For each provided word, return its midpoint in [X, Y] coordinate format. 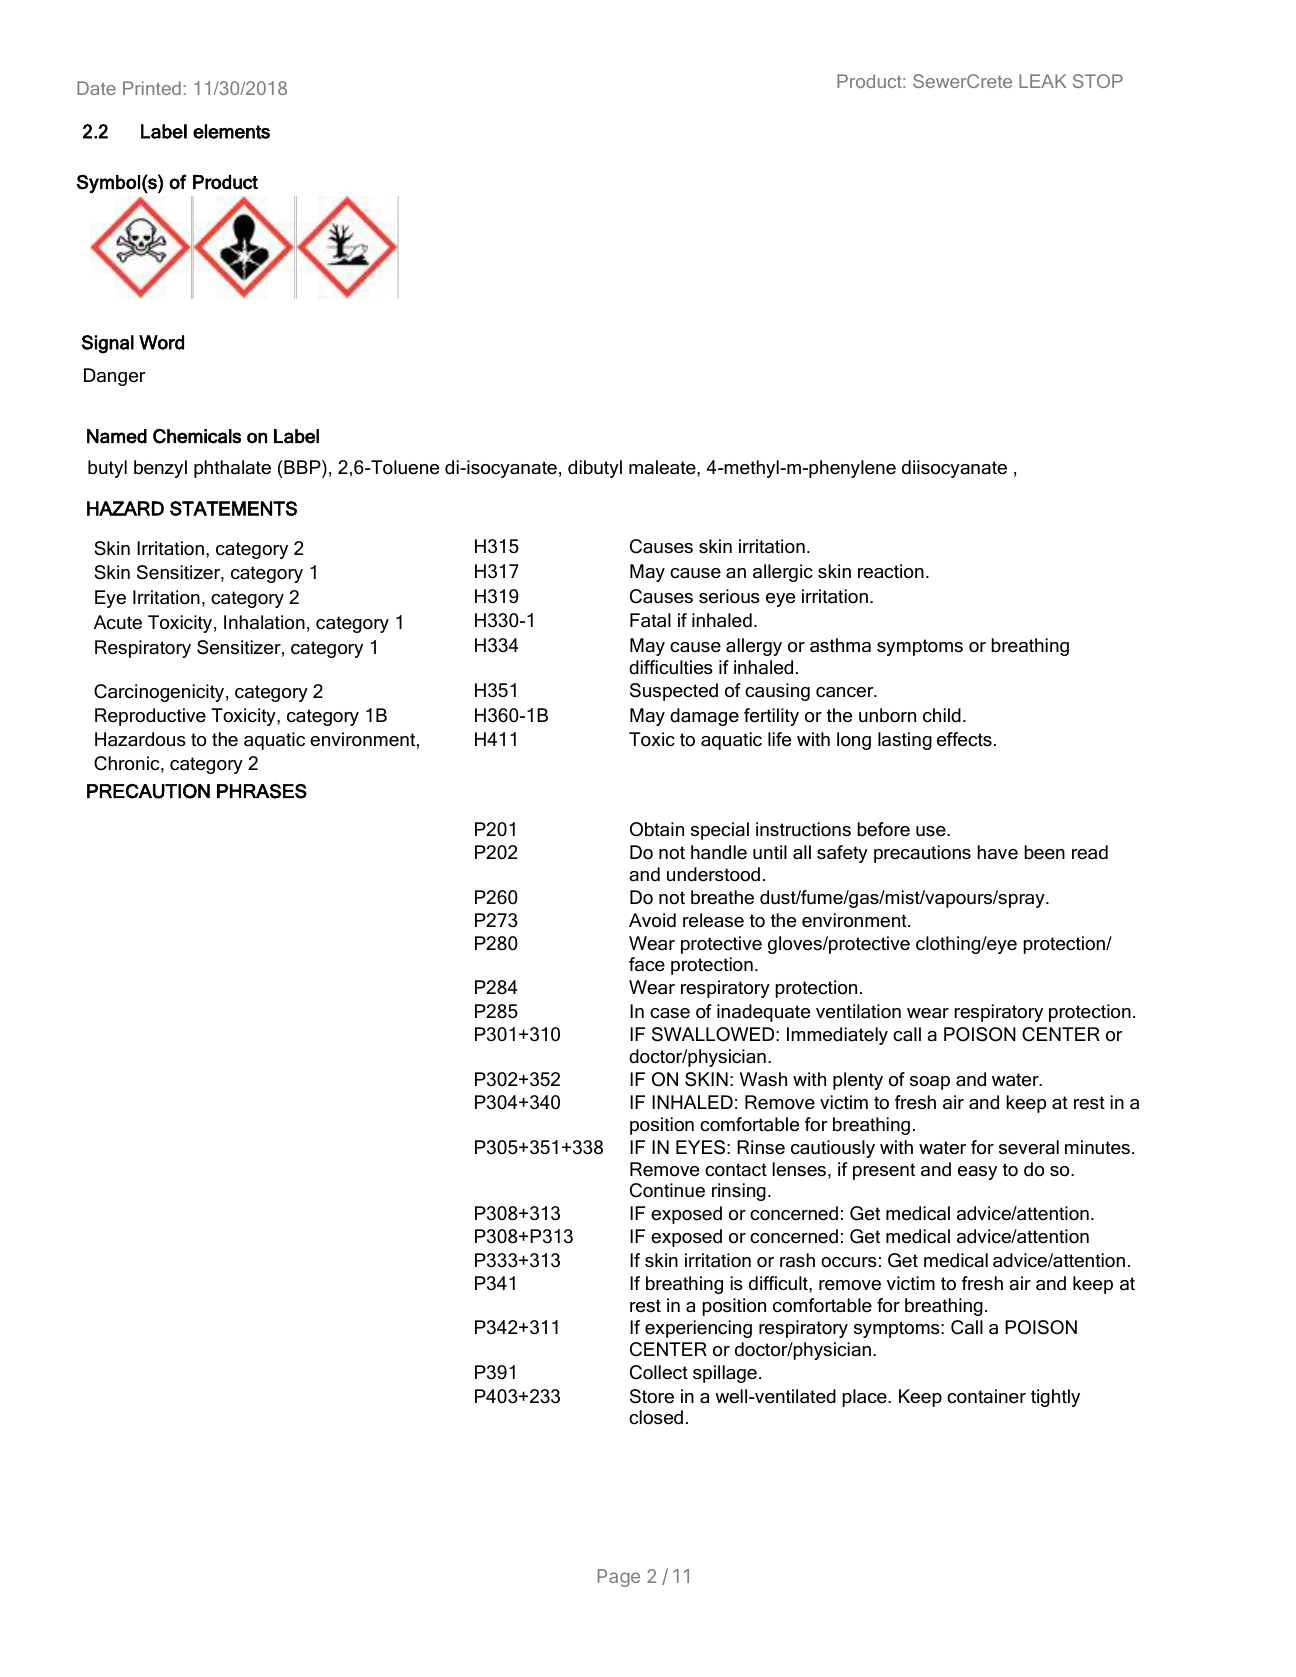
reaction [891, 571]
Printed [152, 88]
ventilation [858, 1011]
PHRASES [262, 791]
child [942, 715]
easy [977, 1173]
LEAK [1042, 81]
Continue [667, 1190]
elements [231, 131]
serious [729, 596]
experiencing [698, 1329]
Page [619, 1578]
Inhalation [264, 622]
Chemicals [197, 436]
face [647, 964]
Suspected [674, 692]
